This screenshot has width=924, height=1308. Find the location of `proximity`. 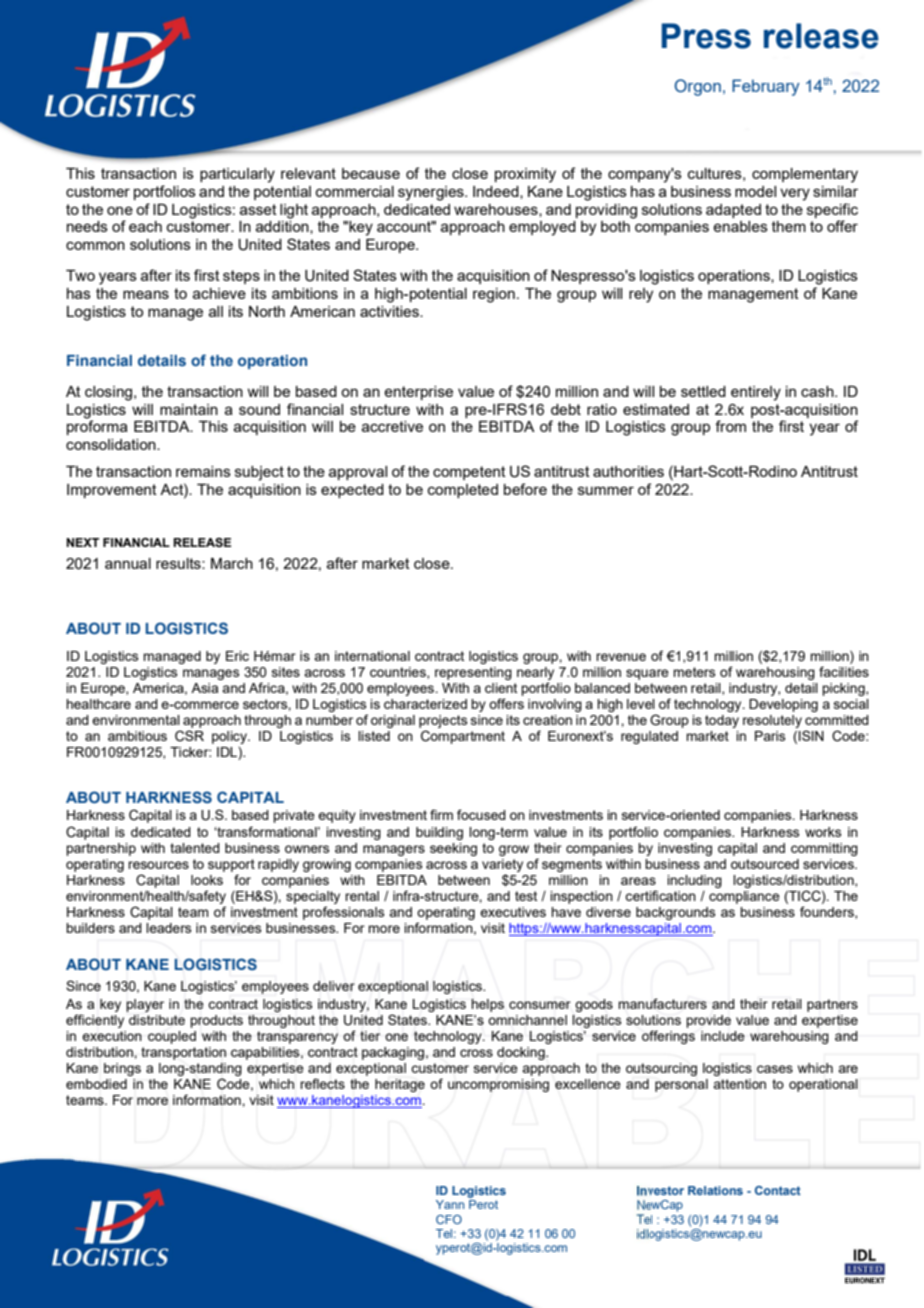

proximity is located at coordinates (525, 175).
